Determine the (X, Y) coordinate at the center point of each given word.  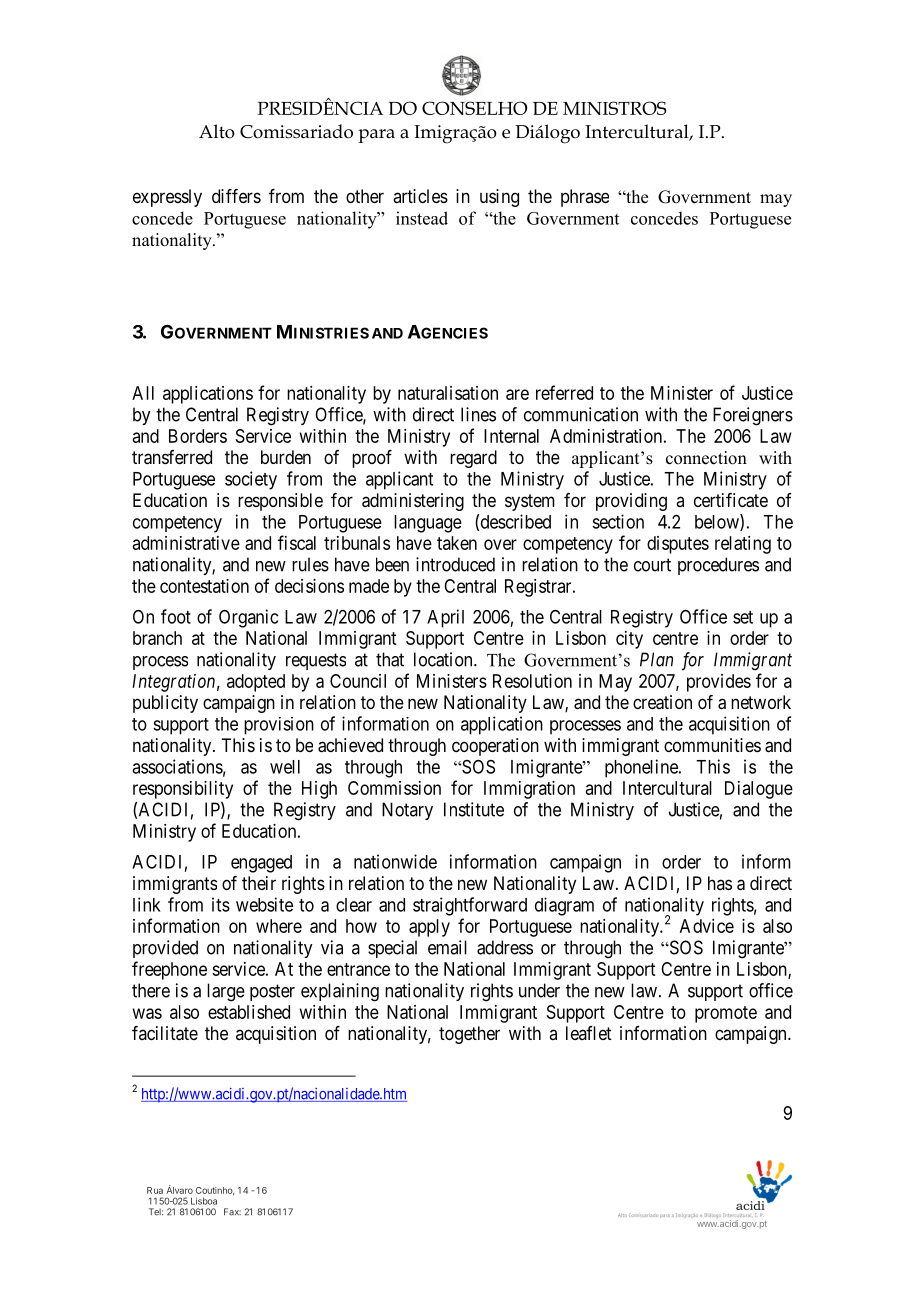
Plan (656, 659)
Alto (217, 131)
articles (420, 196)
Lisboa (204, 1201)
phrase (585, 198)
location (444, 659)
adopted (256, 683)
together (469, 1035)
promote (726, 1014)
